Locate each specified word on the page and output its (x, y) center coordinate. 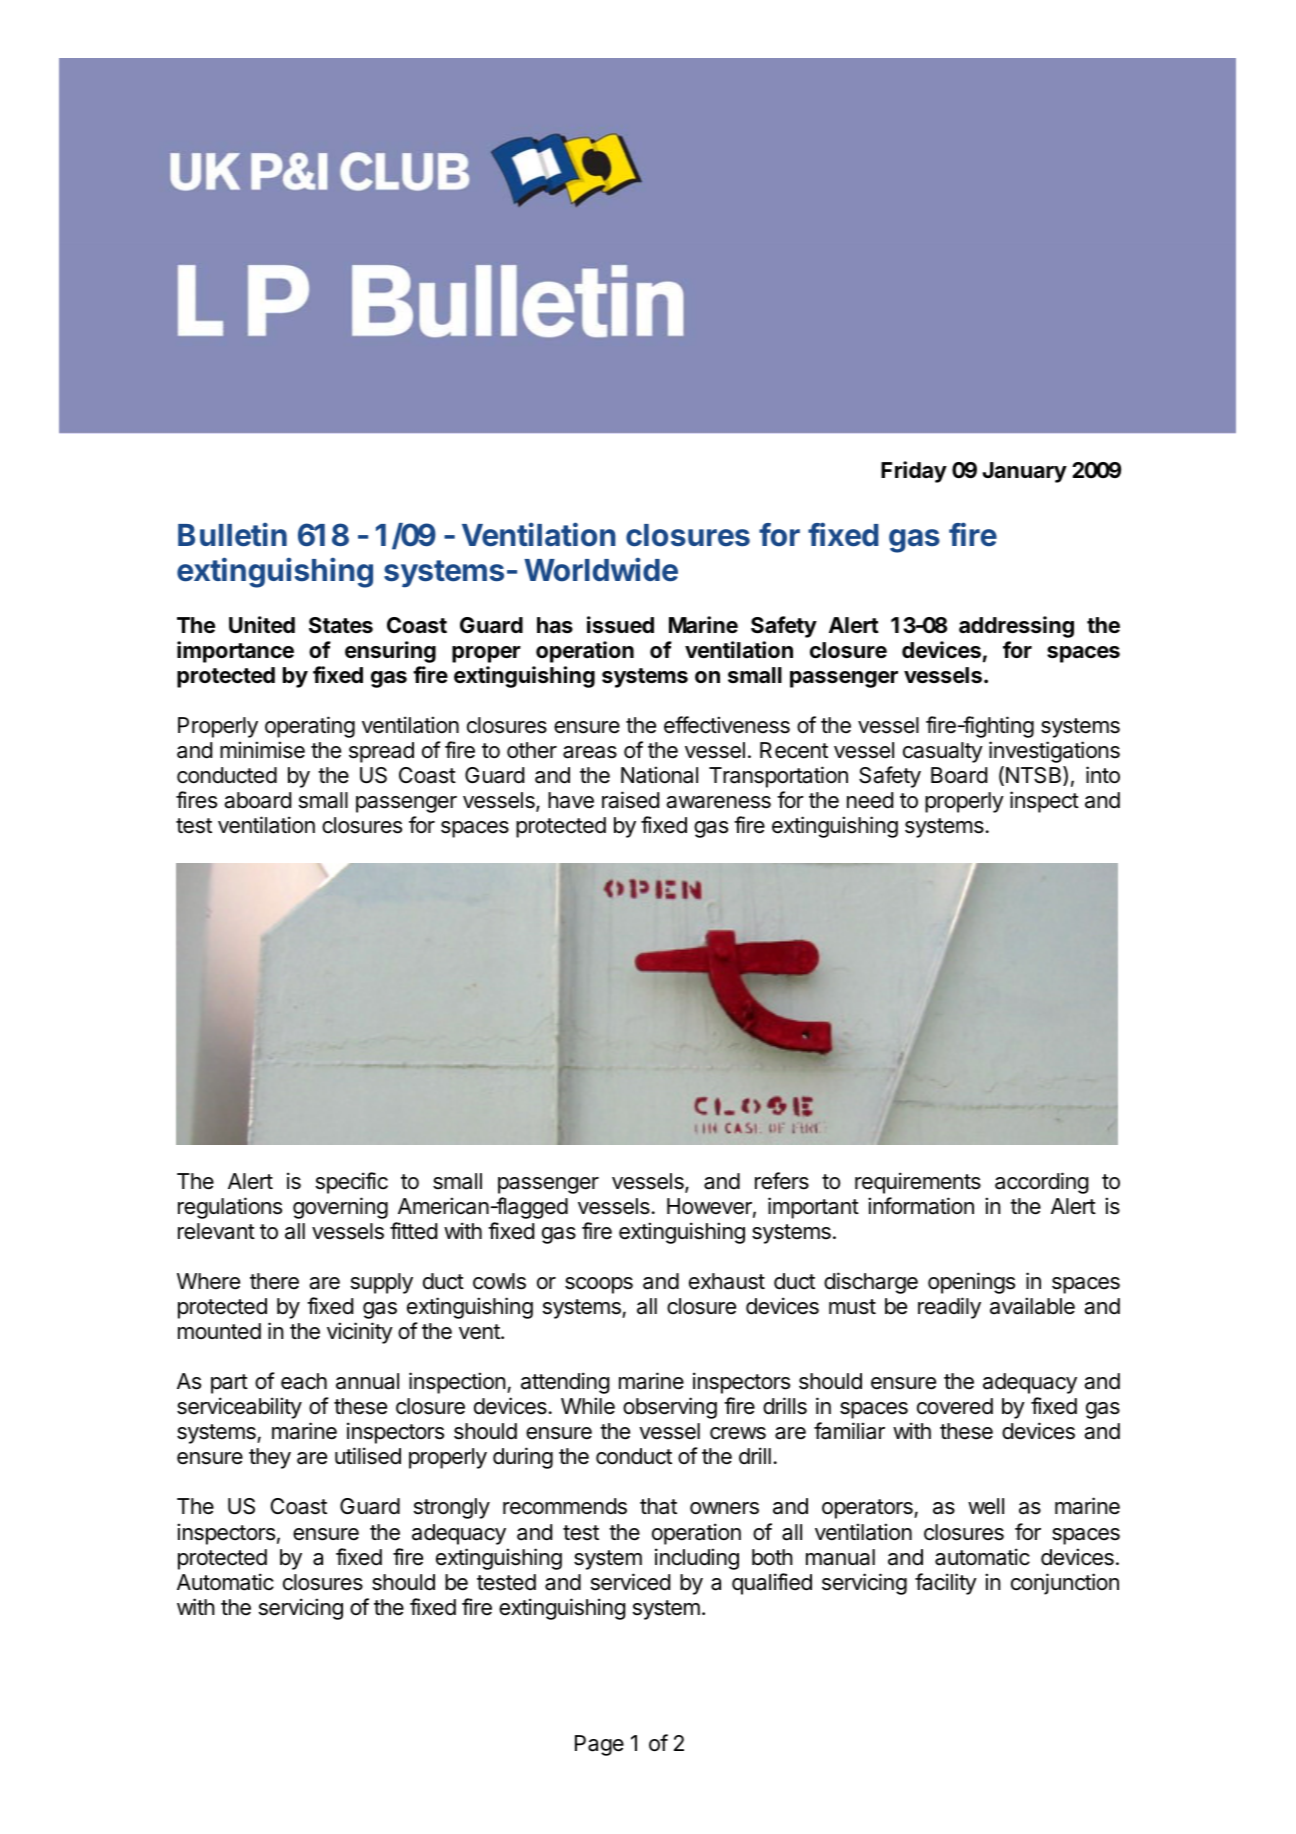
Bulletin (232, 534)
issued (620, 625)
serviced (630, 1582)
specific (352, 1183)
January (1024, 472)
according (1042, 1183)
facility (946, 1584)
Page (599, 1745)
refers (782, 1181)
